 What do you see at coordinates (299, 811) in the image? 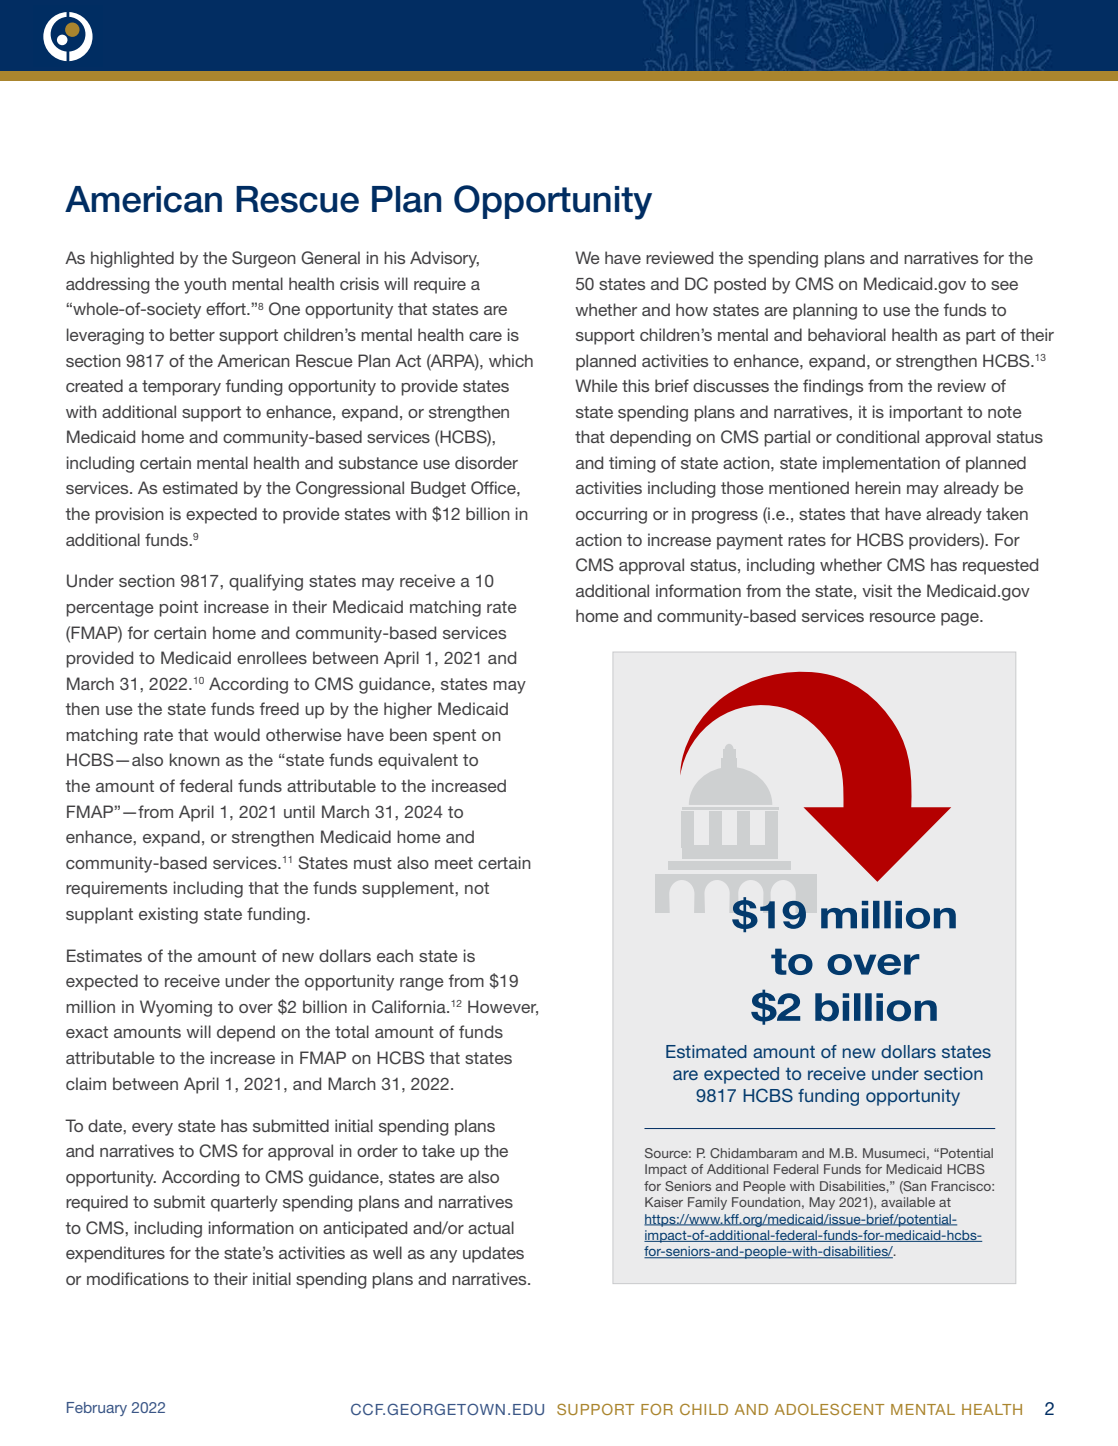
I see `until` at bounding box center [299, 811].
